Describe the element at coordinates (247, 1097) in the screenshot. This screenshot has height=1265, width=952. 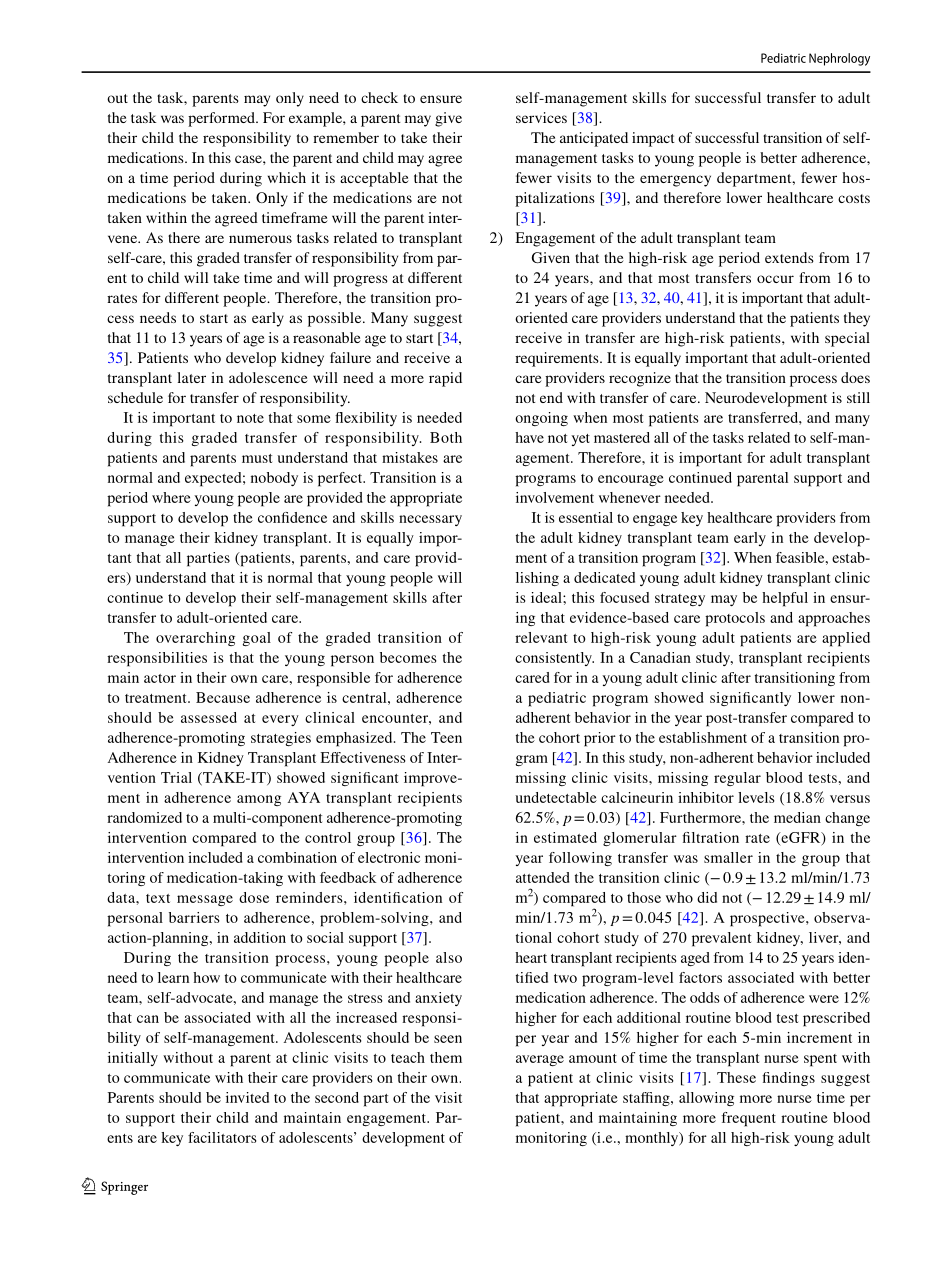
I see `invited` at that location.
